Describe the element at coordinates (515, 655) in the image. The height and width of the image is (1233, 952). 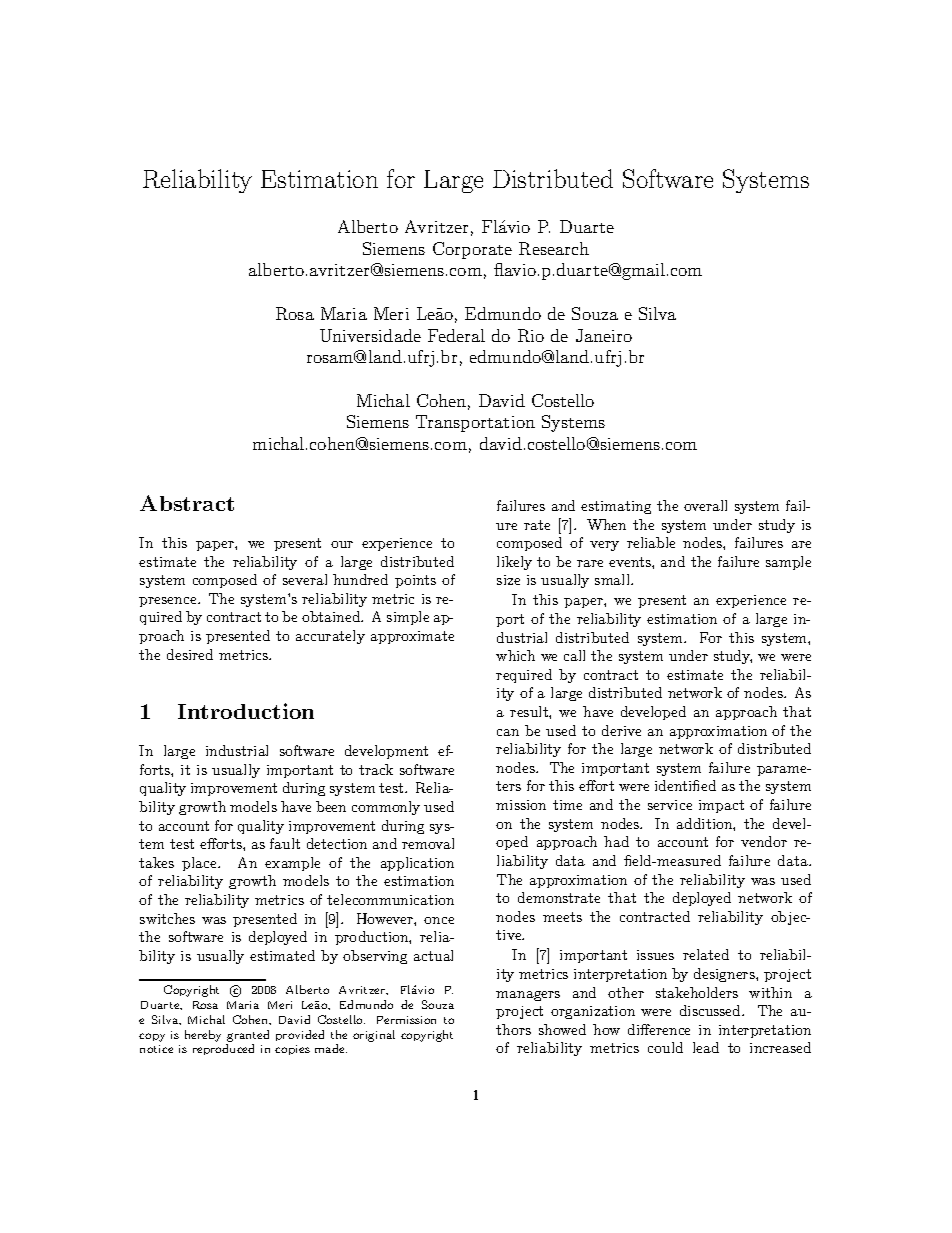
I see `which` at that location.
